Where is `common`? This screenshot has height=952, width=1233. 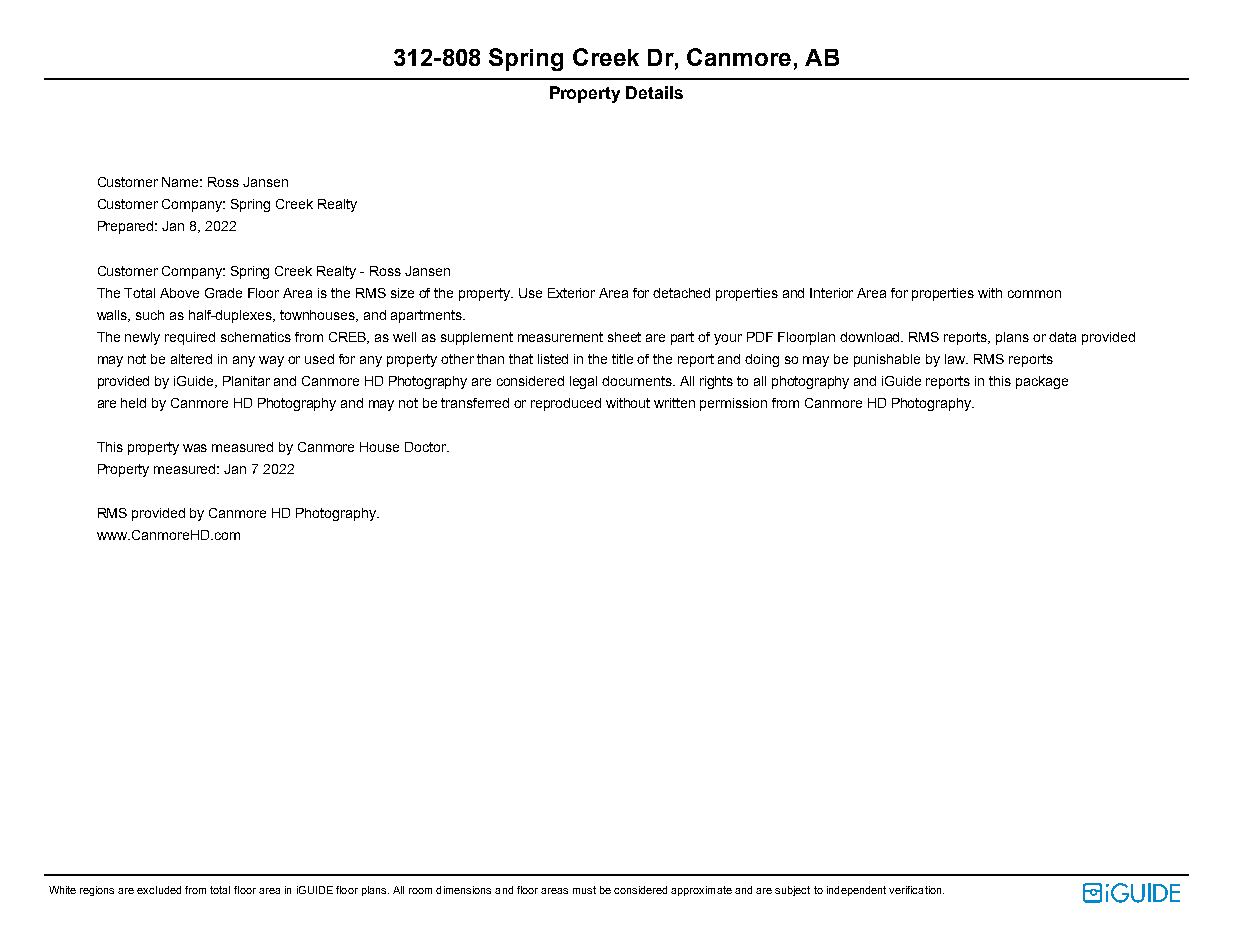
common is located at coordinates (1034, 294).
